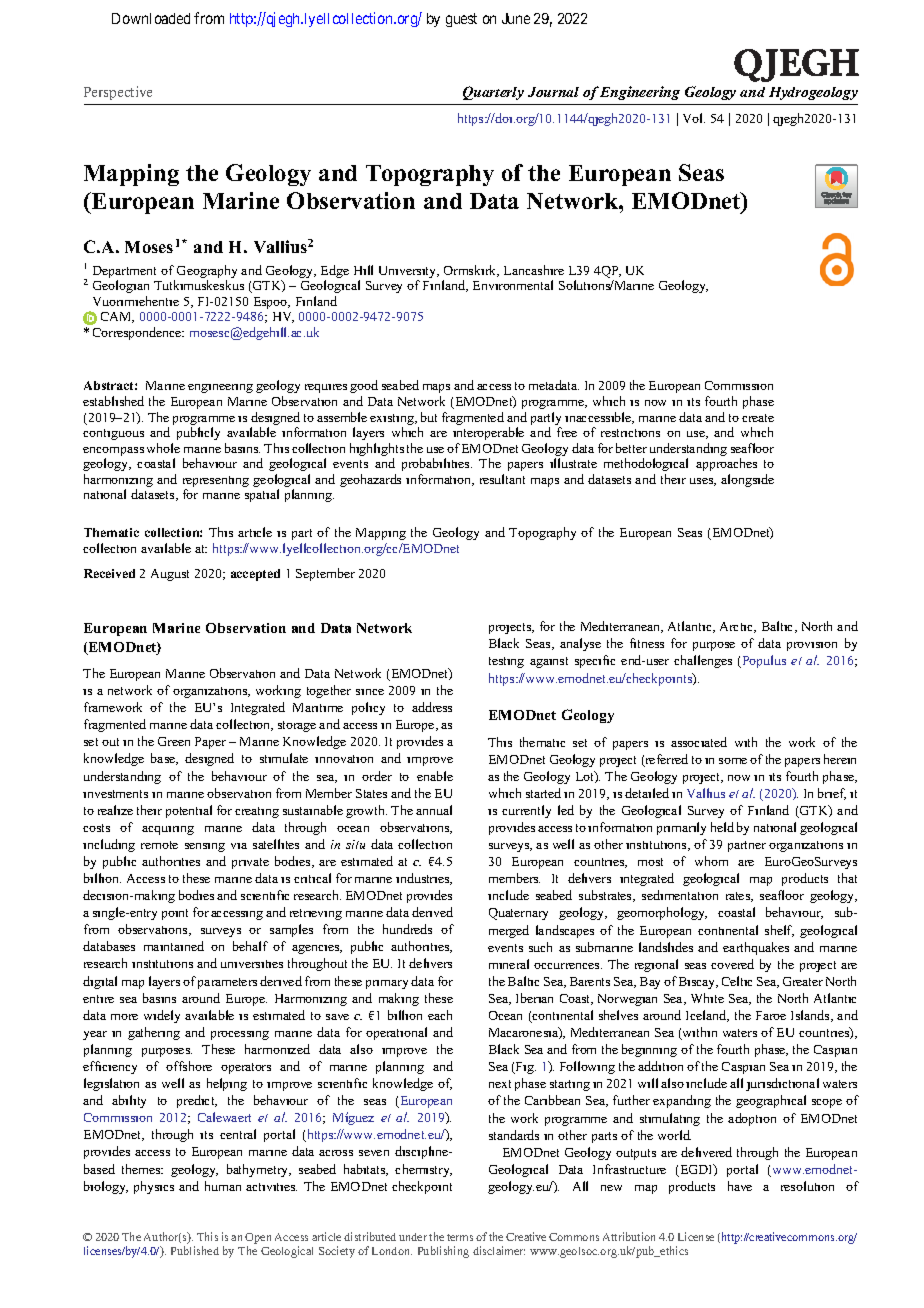  Describe the element at coordinates (740, 1186) in the document. I see `have` at that location.
